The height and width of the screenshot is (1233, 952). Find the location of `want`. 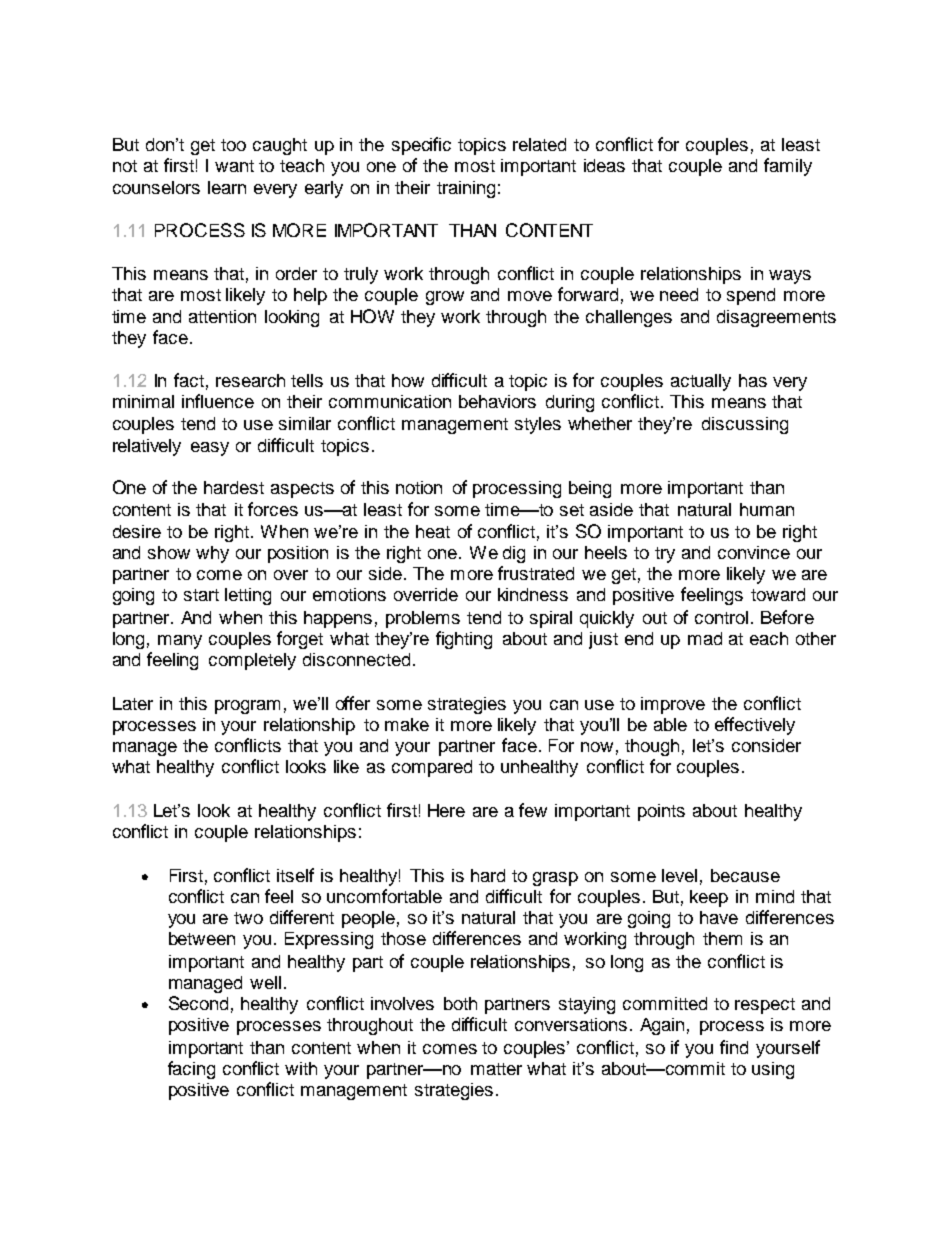

want is located at coordinates (234, 166).
